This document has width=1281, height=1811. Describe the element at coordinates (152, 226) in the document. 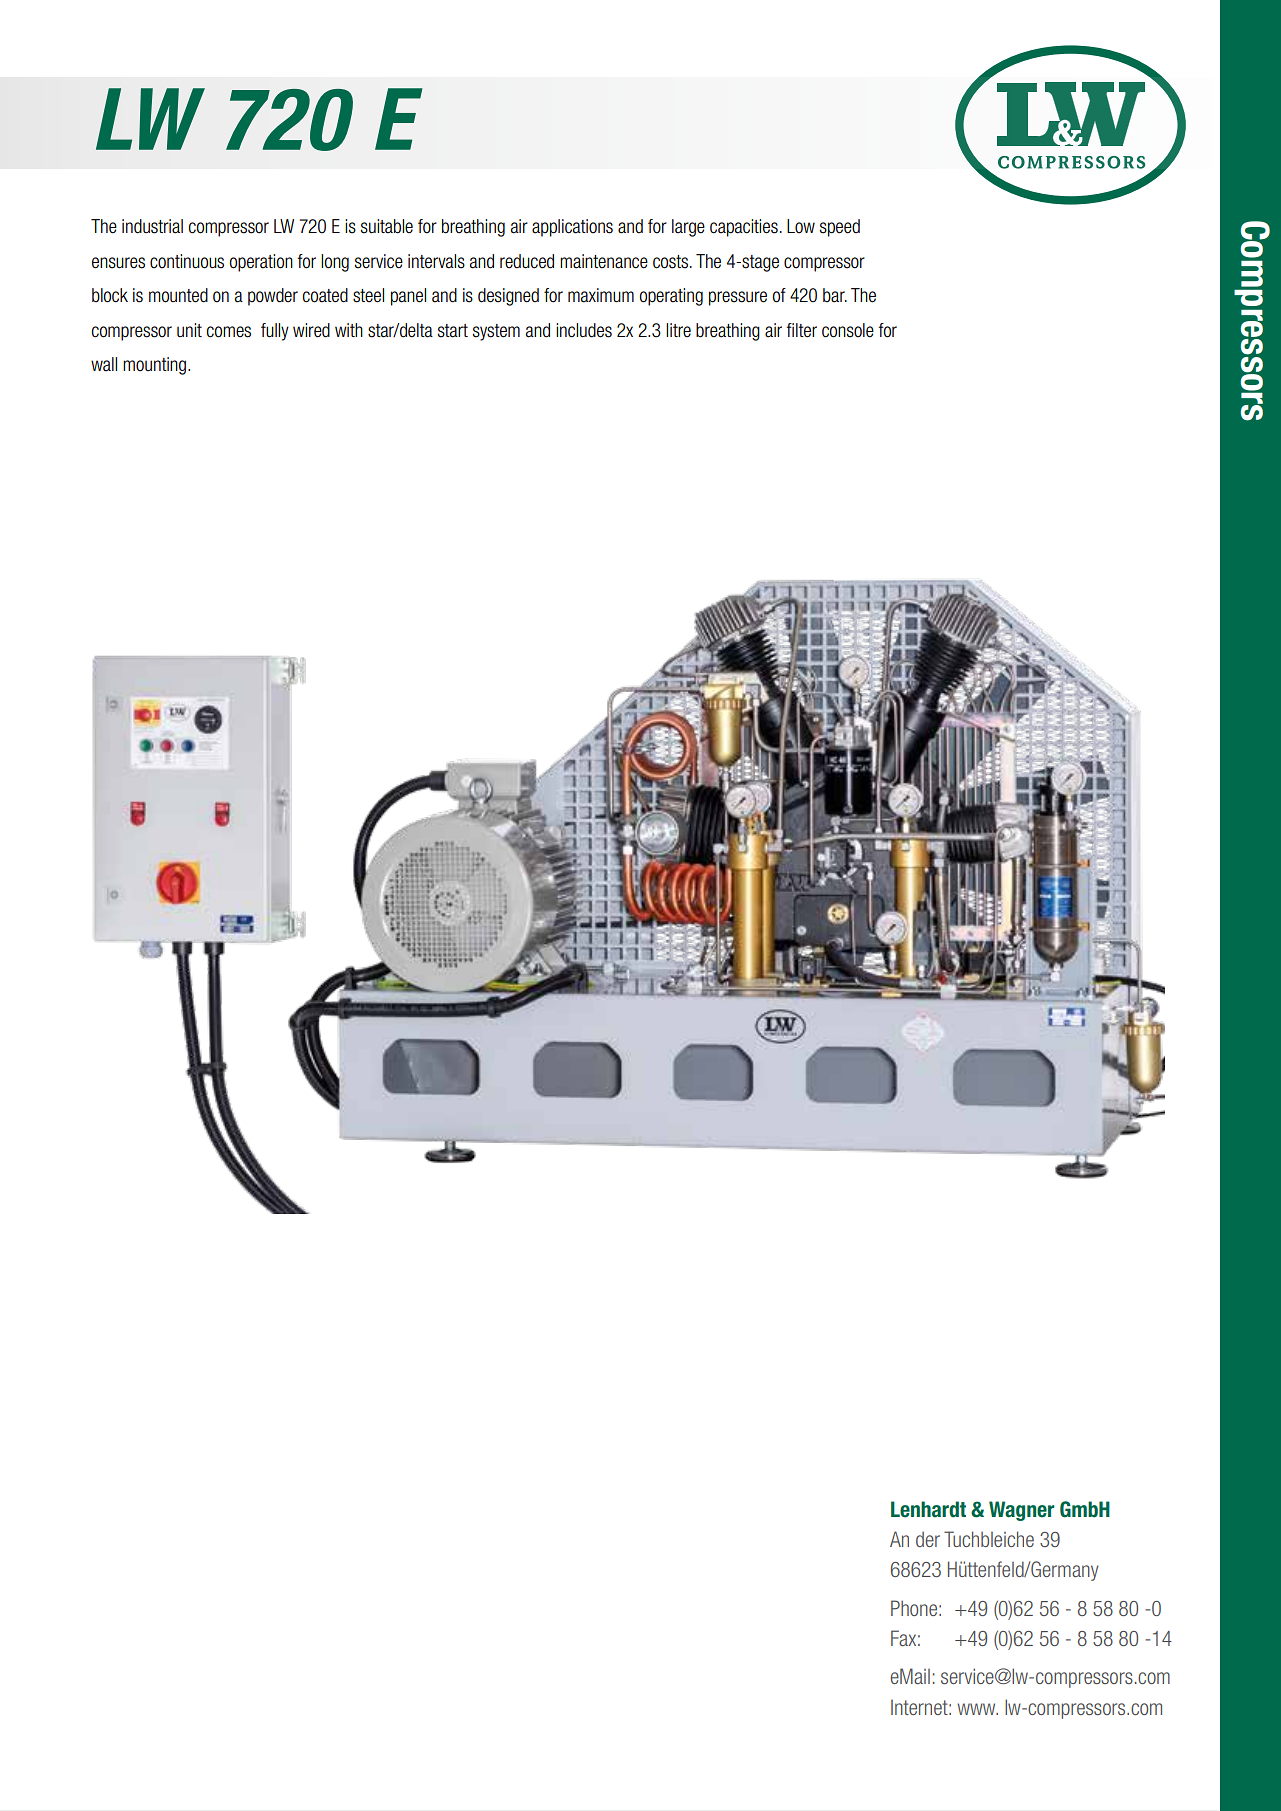

I see `industrial` at that location.
